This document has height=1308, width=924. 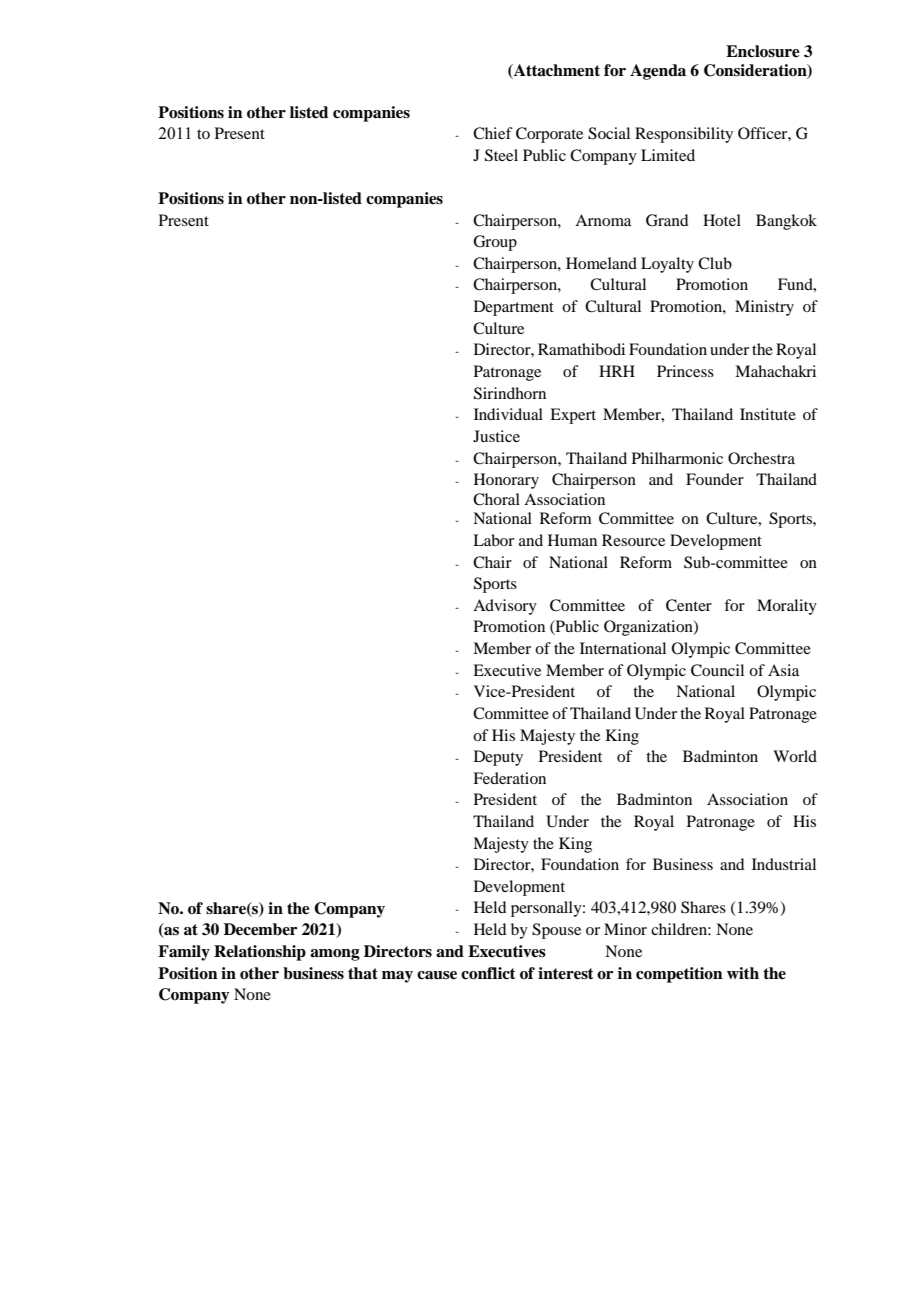 I want to click on Corporate, so click(x=549, y=135).
